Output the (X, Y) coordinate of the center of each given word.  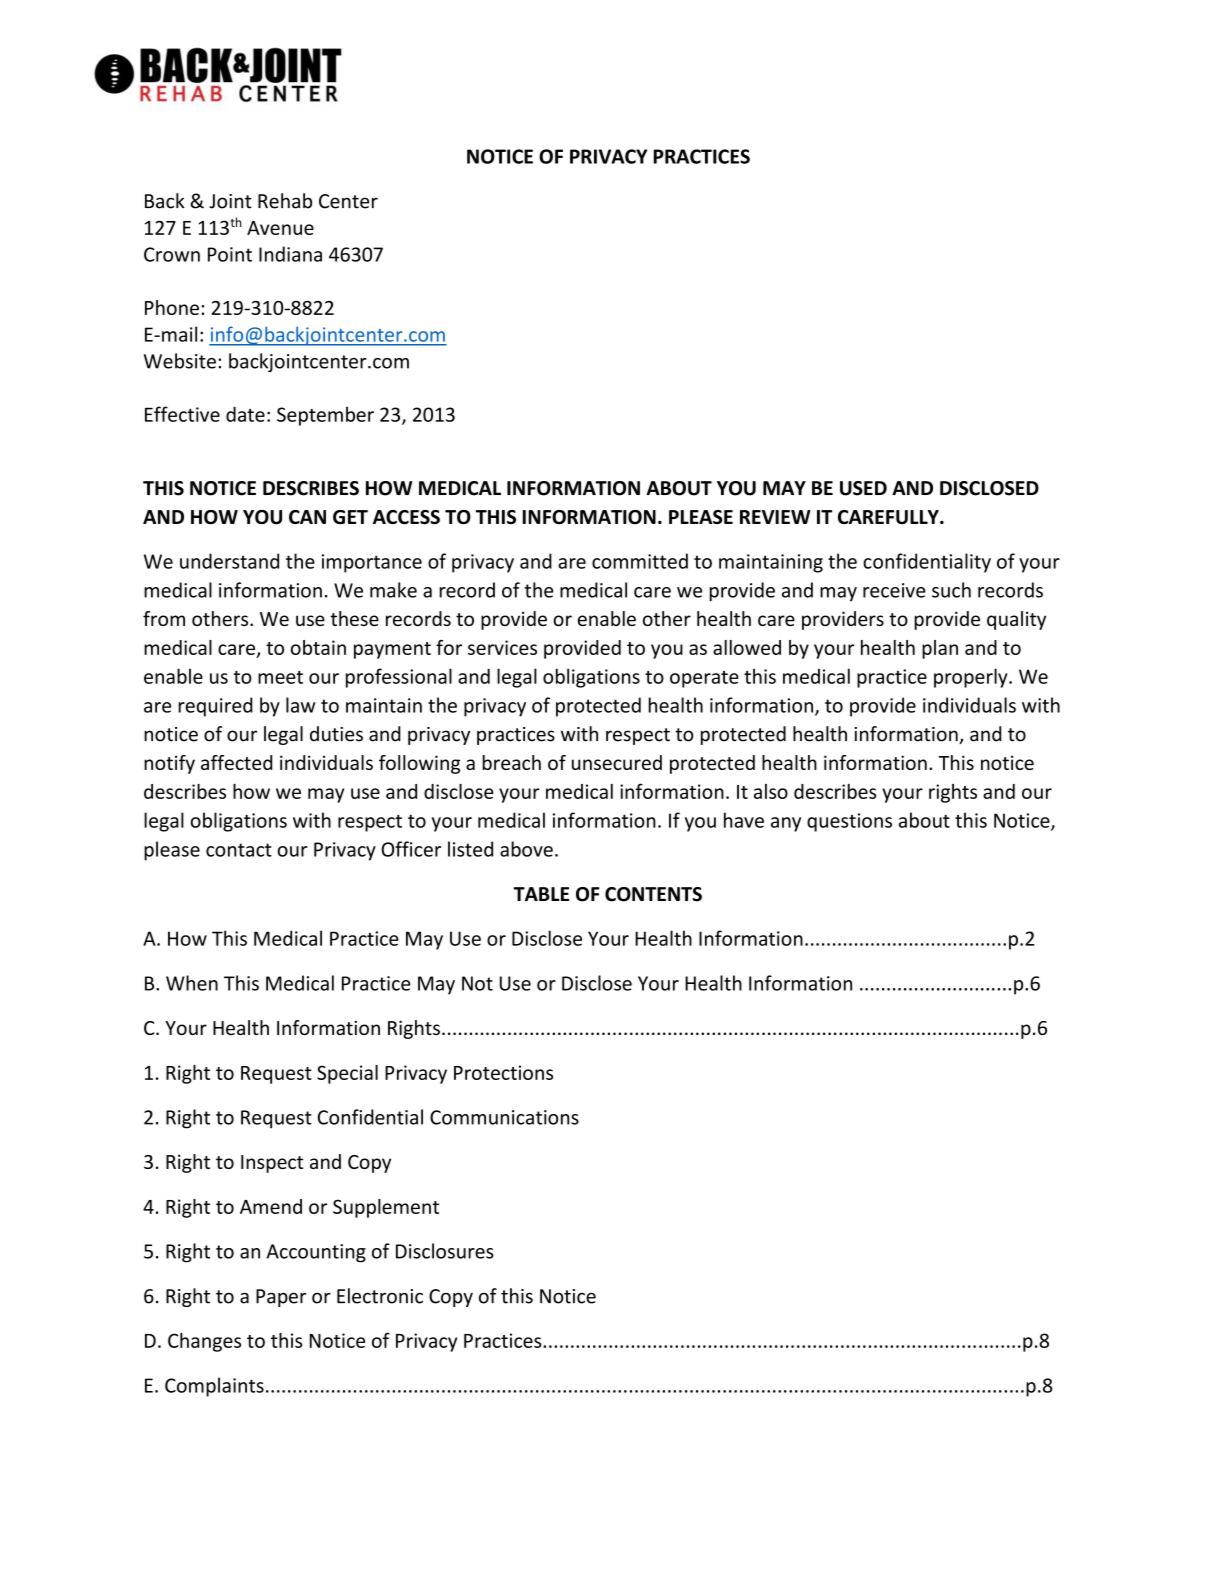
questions (849, 822)
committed (640, 561)
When (192, 983)
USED (863, 488)
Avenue (280, 228)
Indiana (290, 254)
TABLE (541, 894)
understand (229, 561)
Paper (281, 1298)
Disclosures (445, 1251)
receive (894, 590)
